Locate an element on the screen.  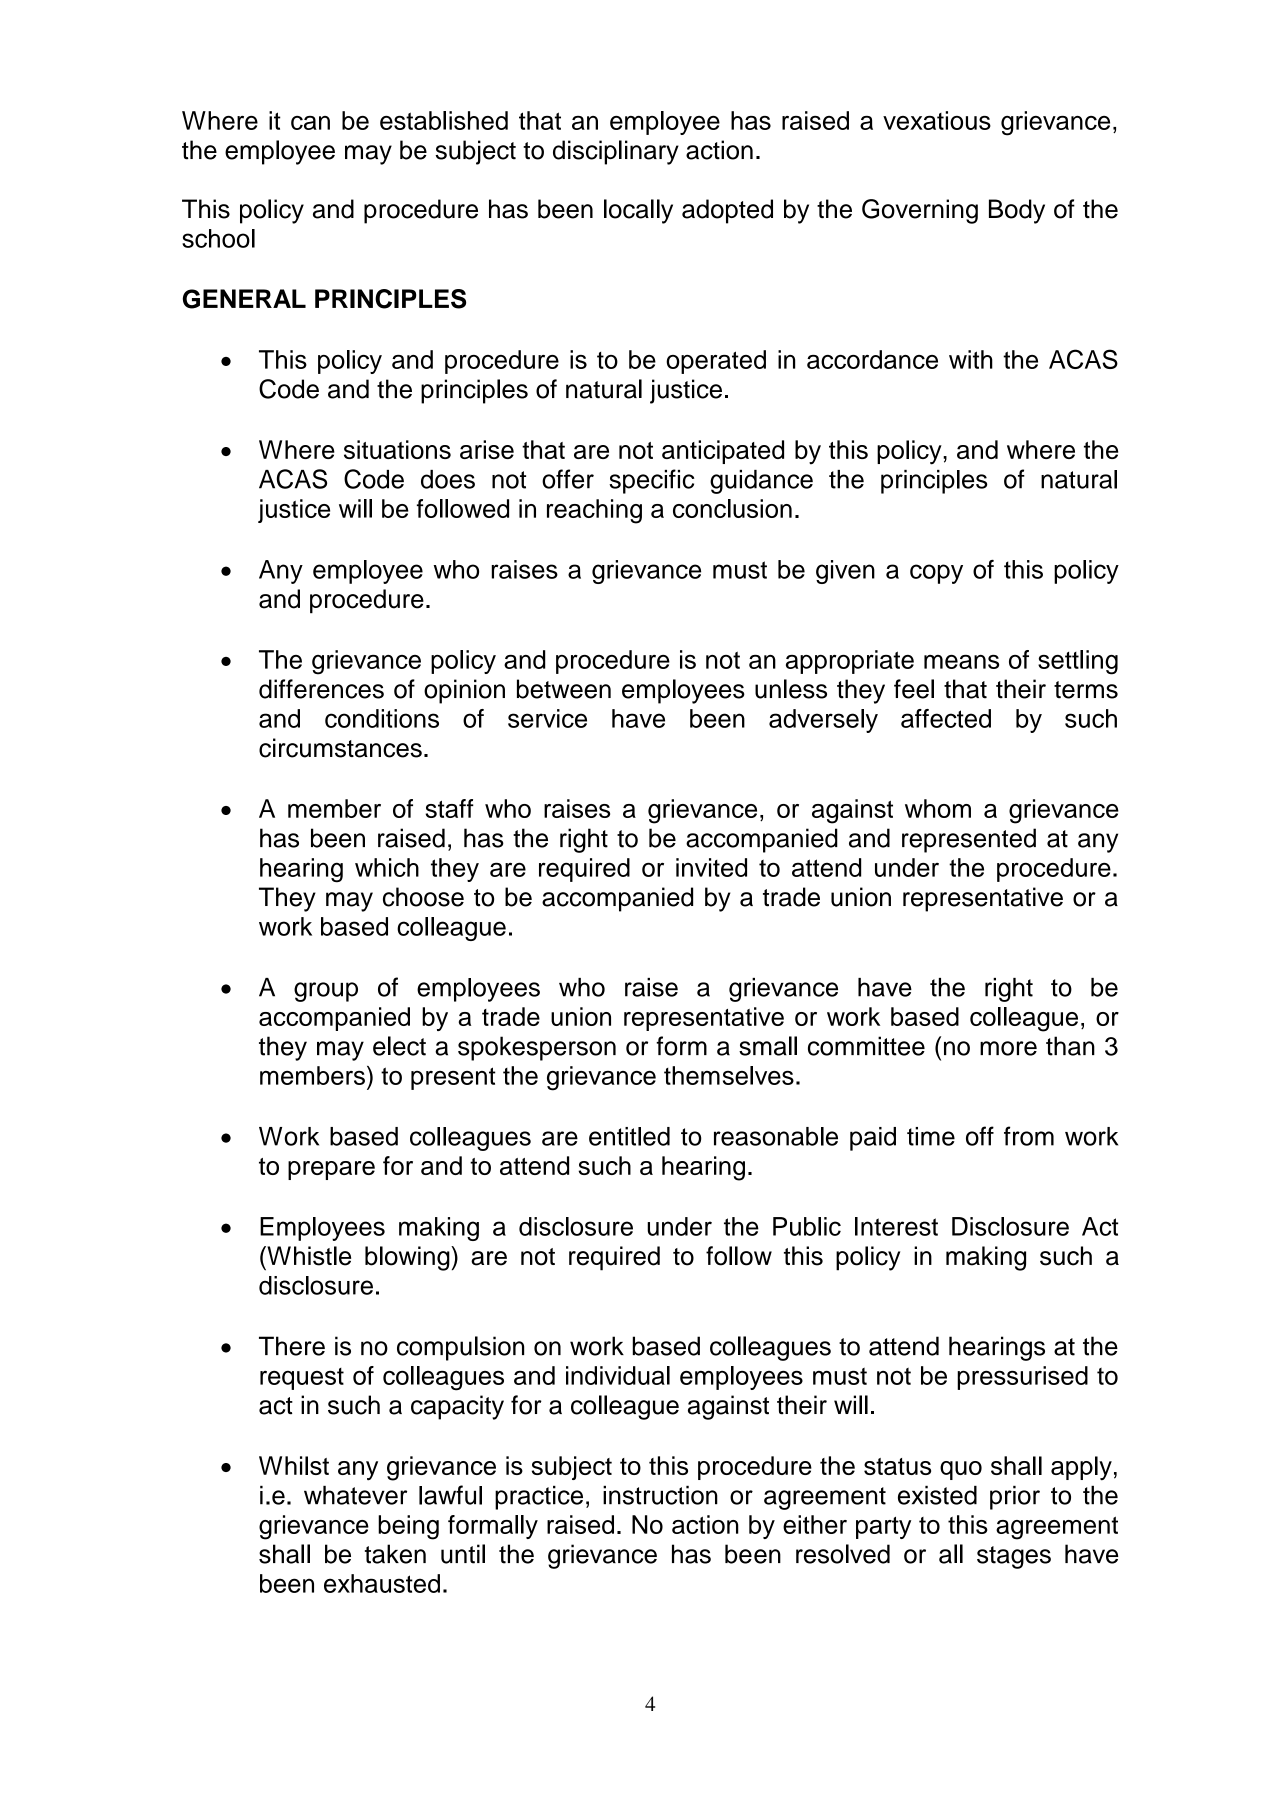
instruction is located at coordinates (660, 1495).
